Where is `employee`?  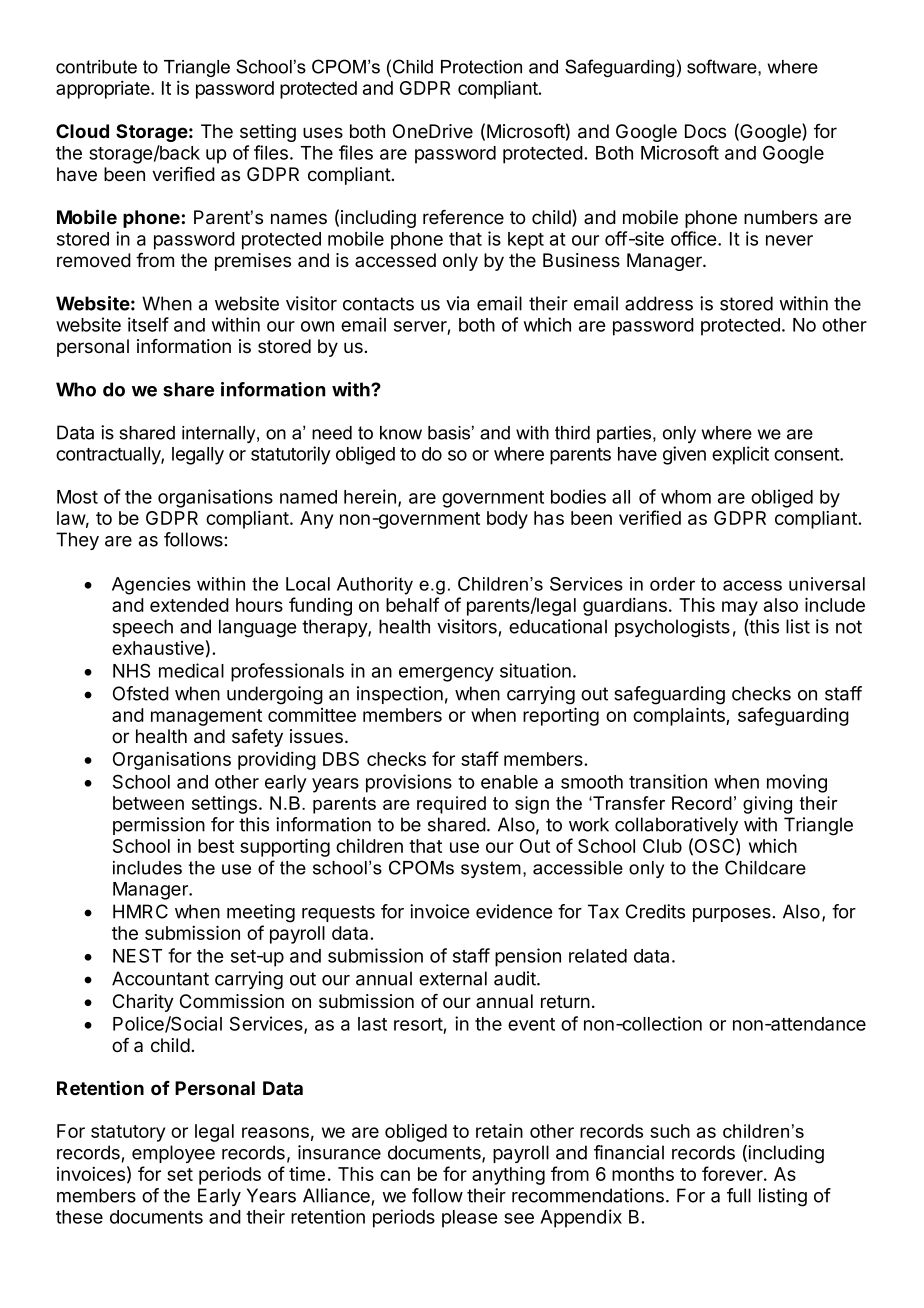
employee is located at coordinates (173, 1154).
